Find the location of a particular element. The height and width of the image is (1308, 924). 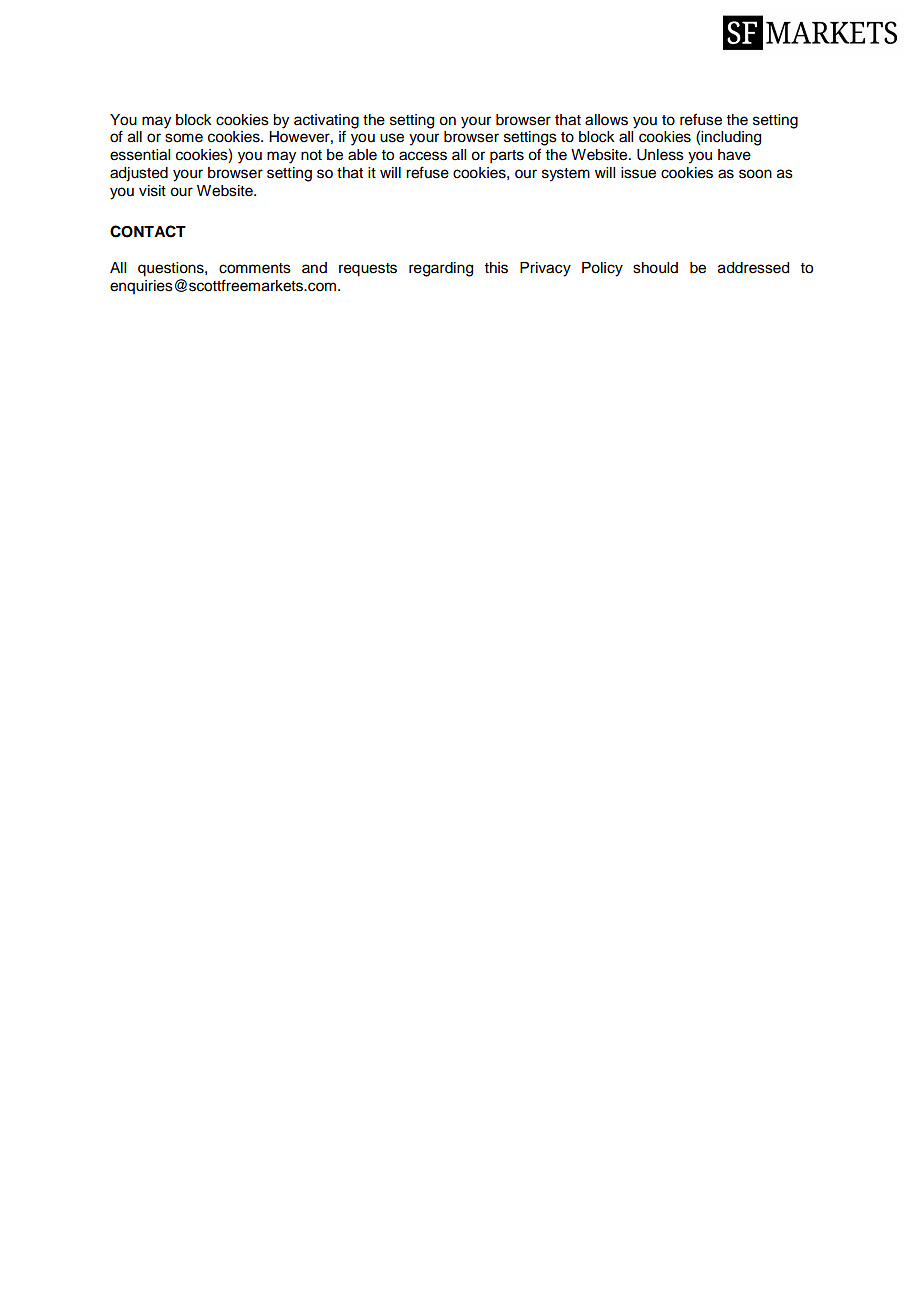

regarding is located at coordinates (441, 269).
